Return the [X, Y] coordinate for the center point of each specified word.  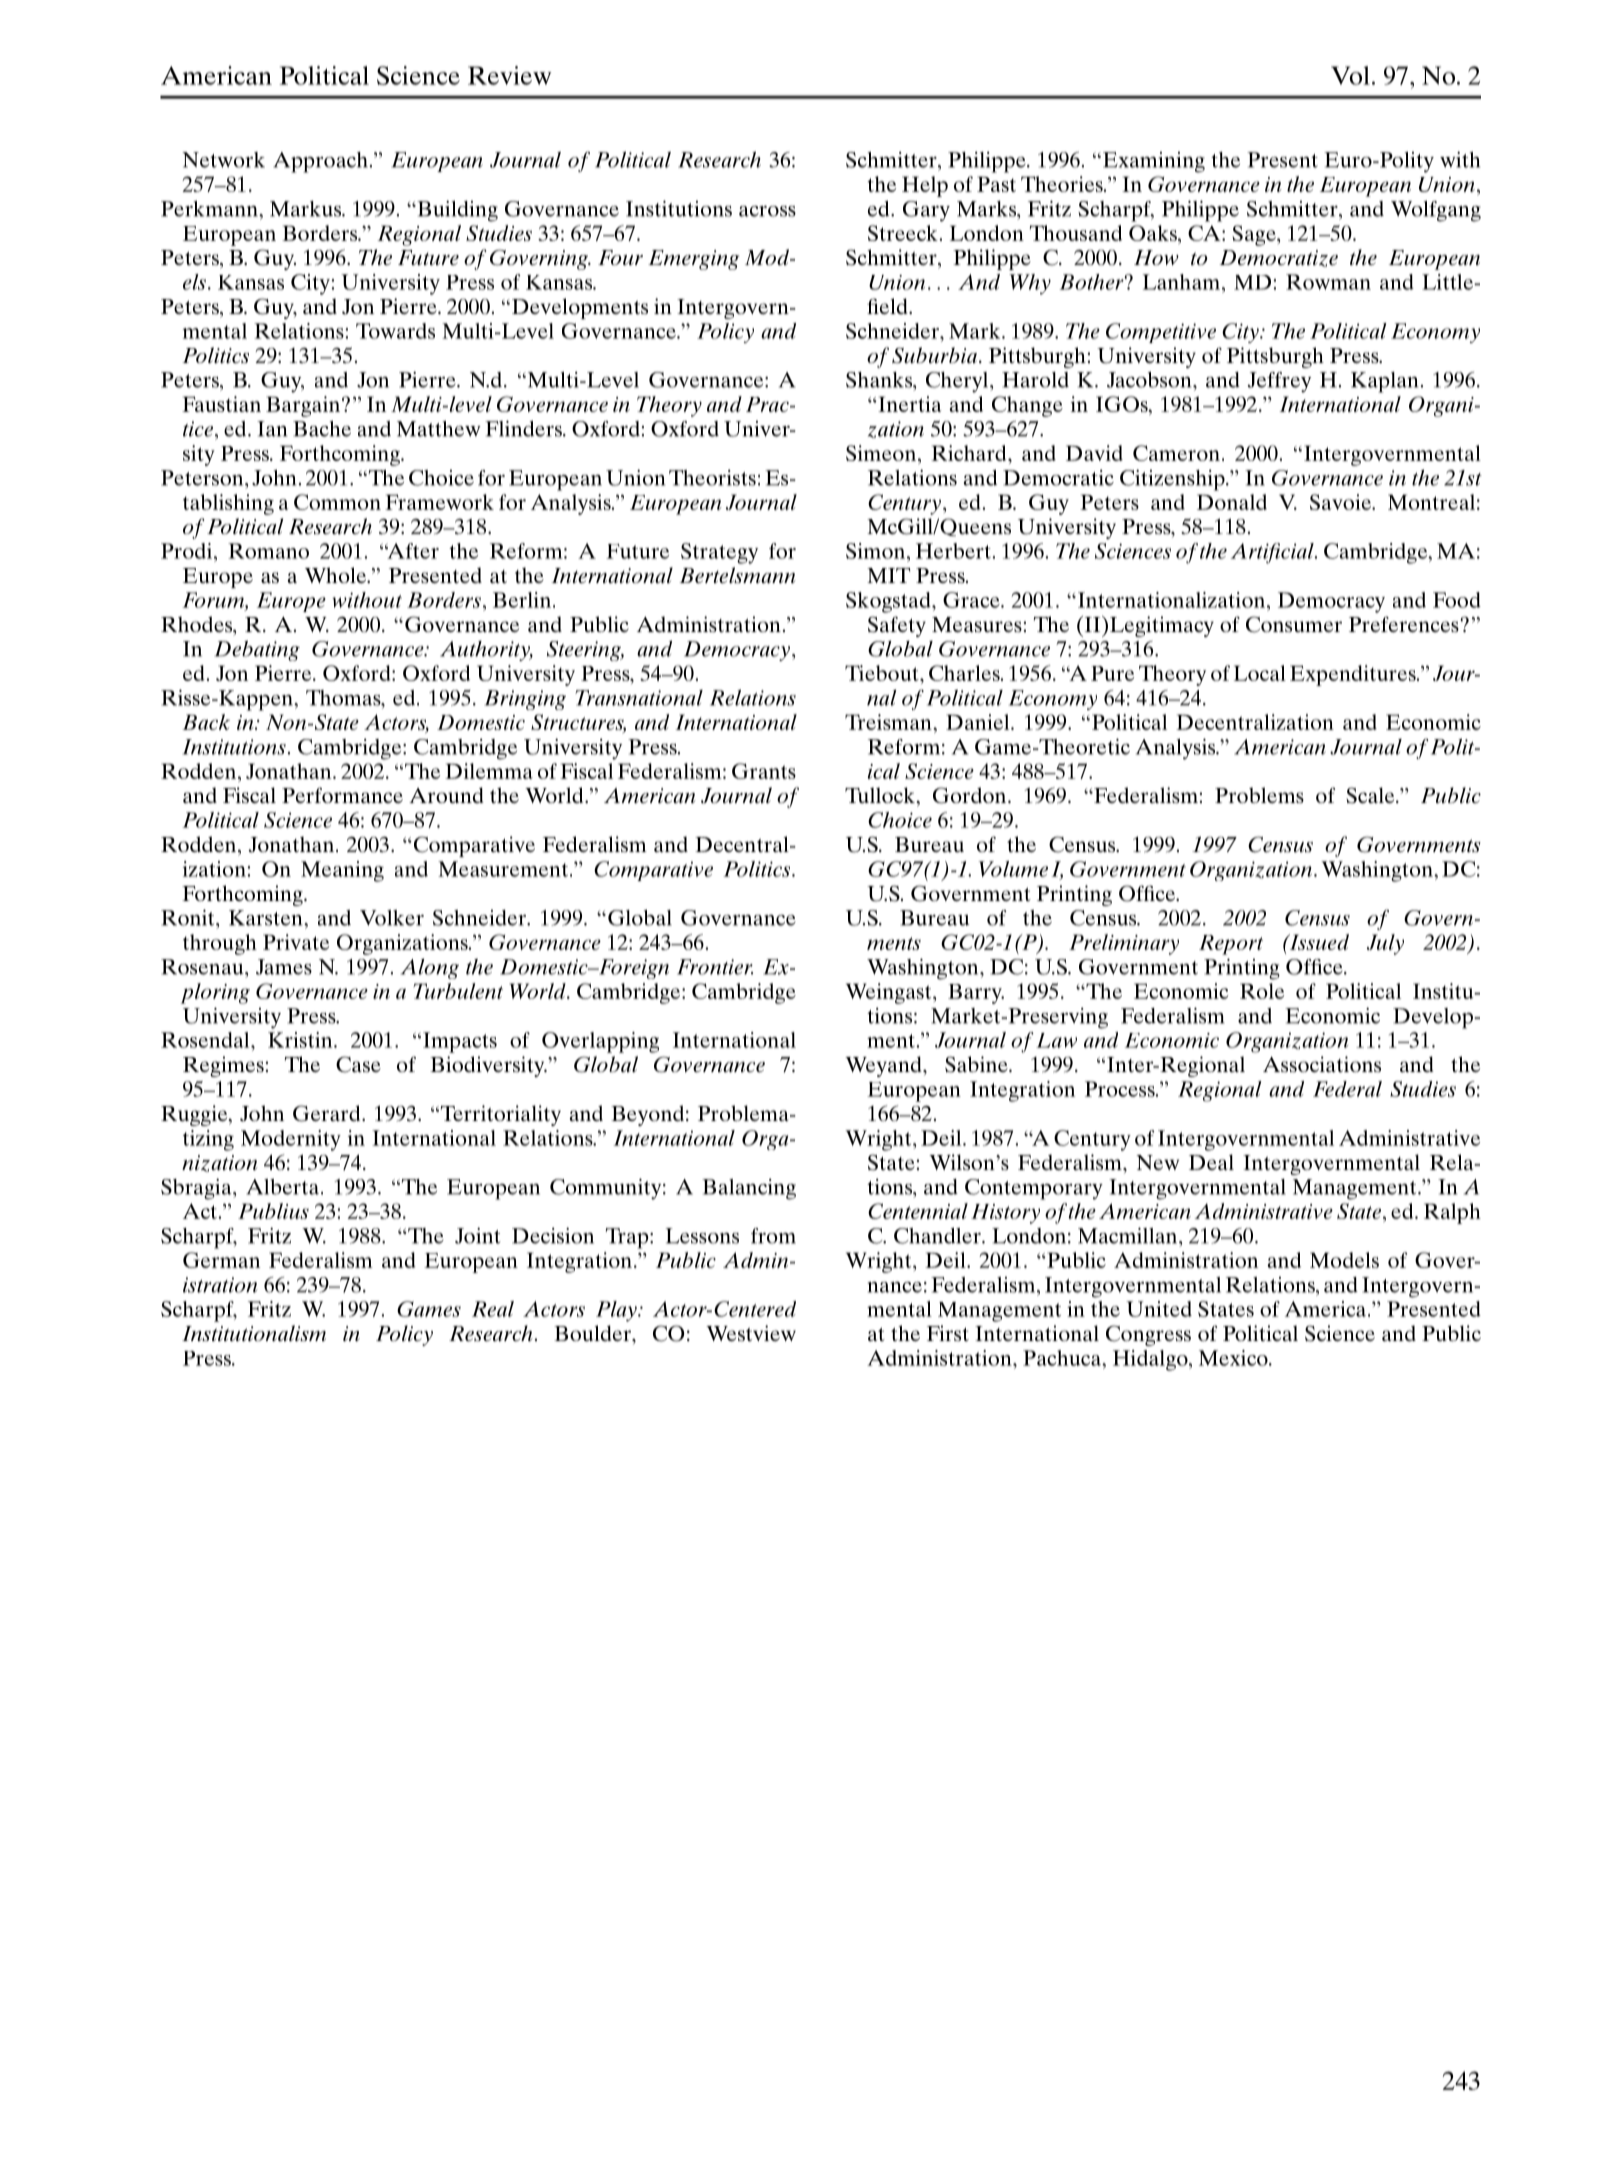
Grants [764, 771]
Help [925, 186]
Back [206, 722]
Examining [1152, 162]
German [221, 1260]
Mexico [1234, 1358]
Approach [320, 162]
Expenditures [1354, 675]
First [948, 1333]
